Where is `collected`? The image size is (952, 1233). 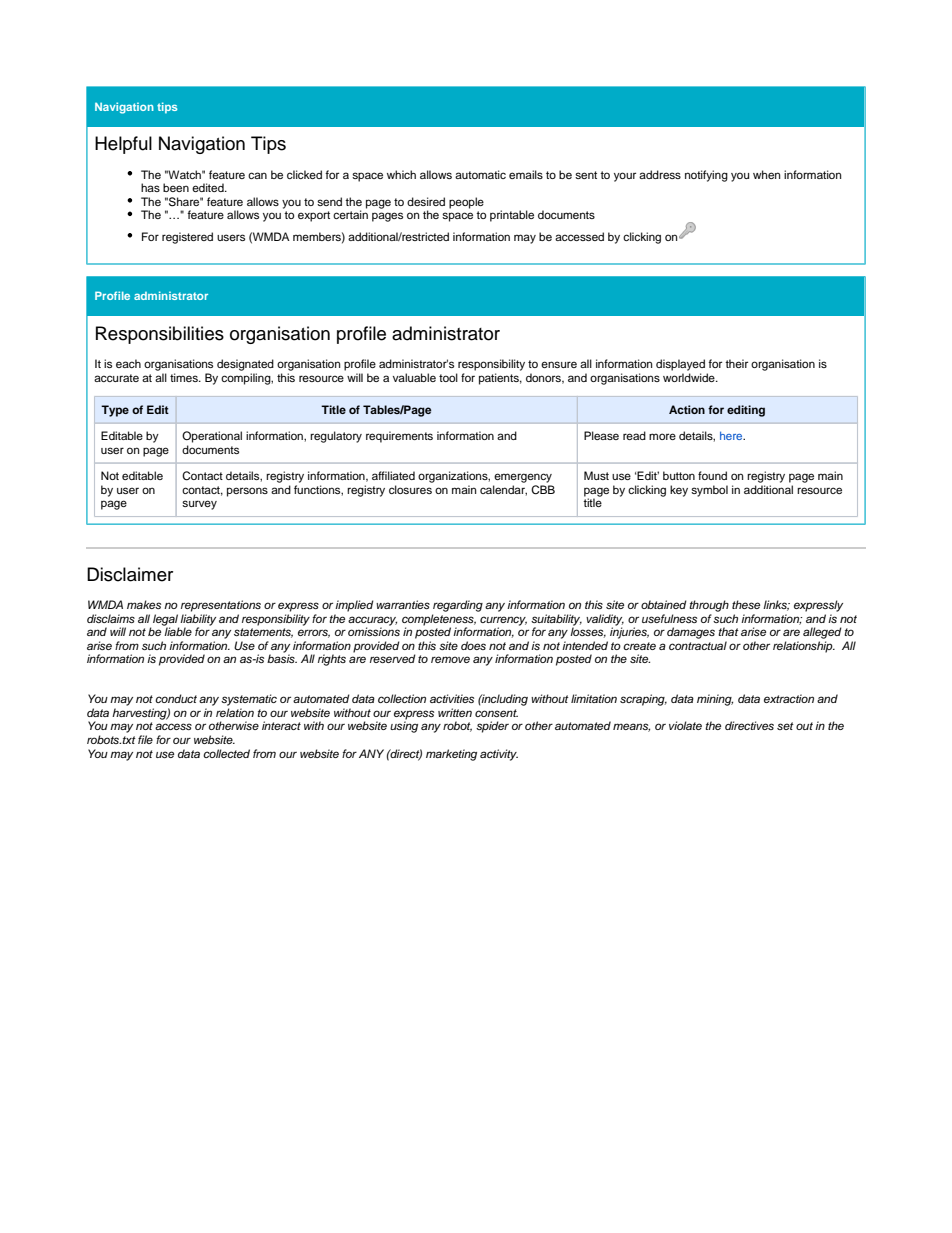 collected is located at coordinates (226, 753).
